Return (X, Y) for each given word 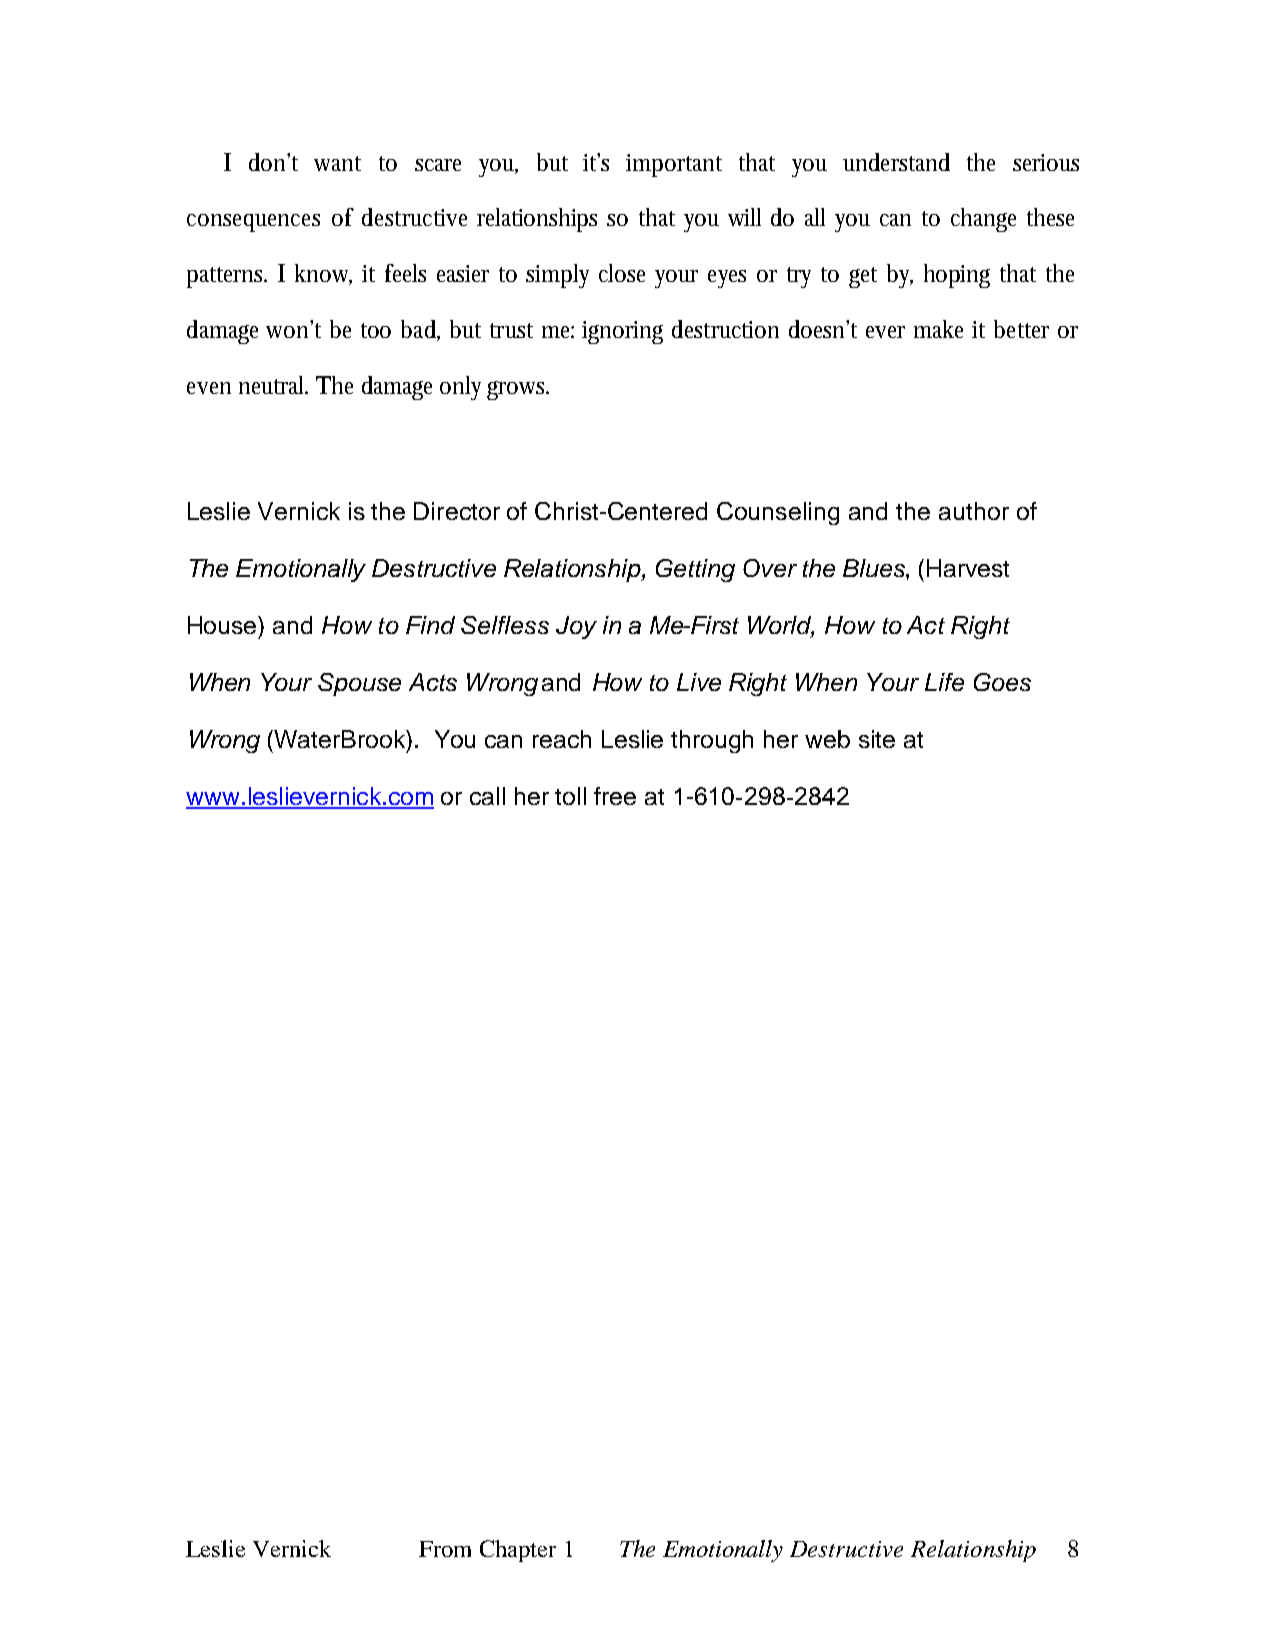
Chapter (518, 1551)
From (445, 1549)
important (674, 165)
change (983, 220)
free (615, 796)
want (337, 163)
